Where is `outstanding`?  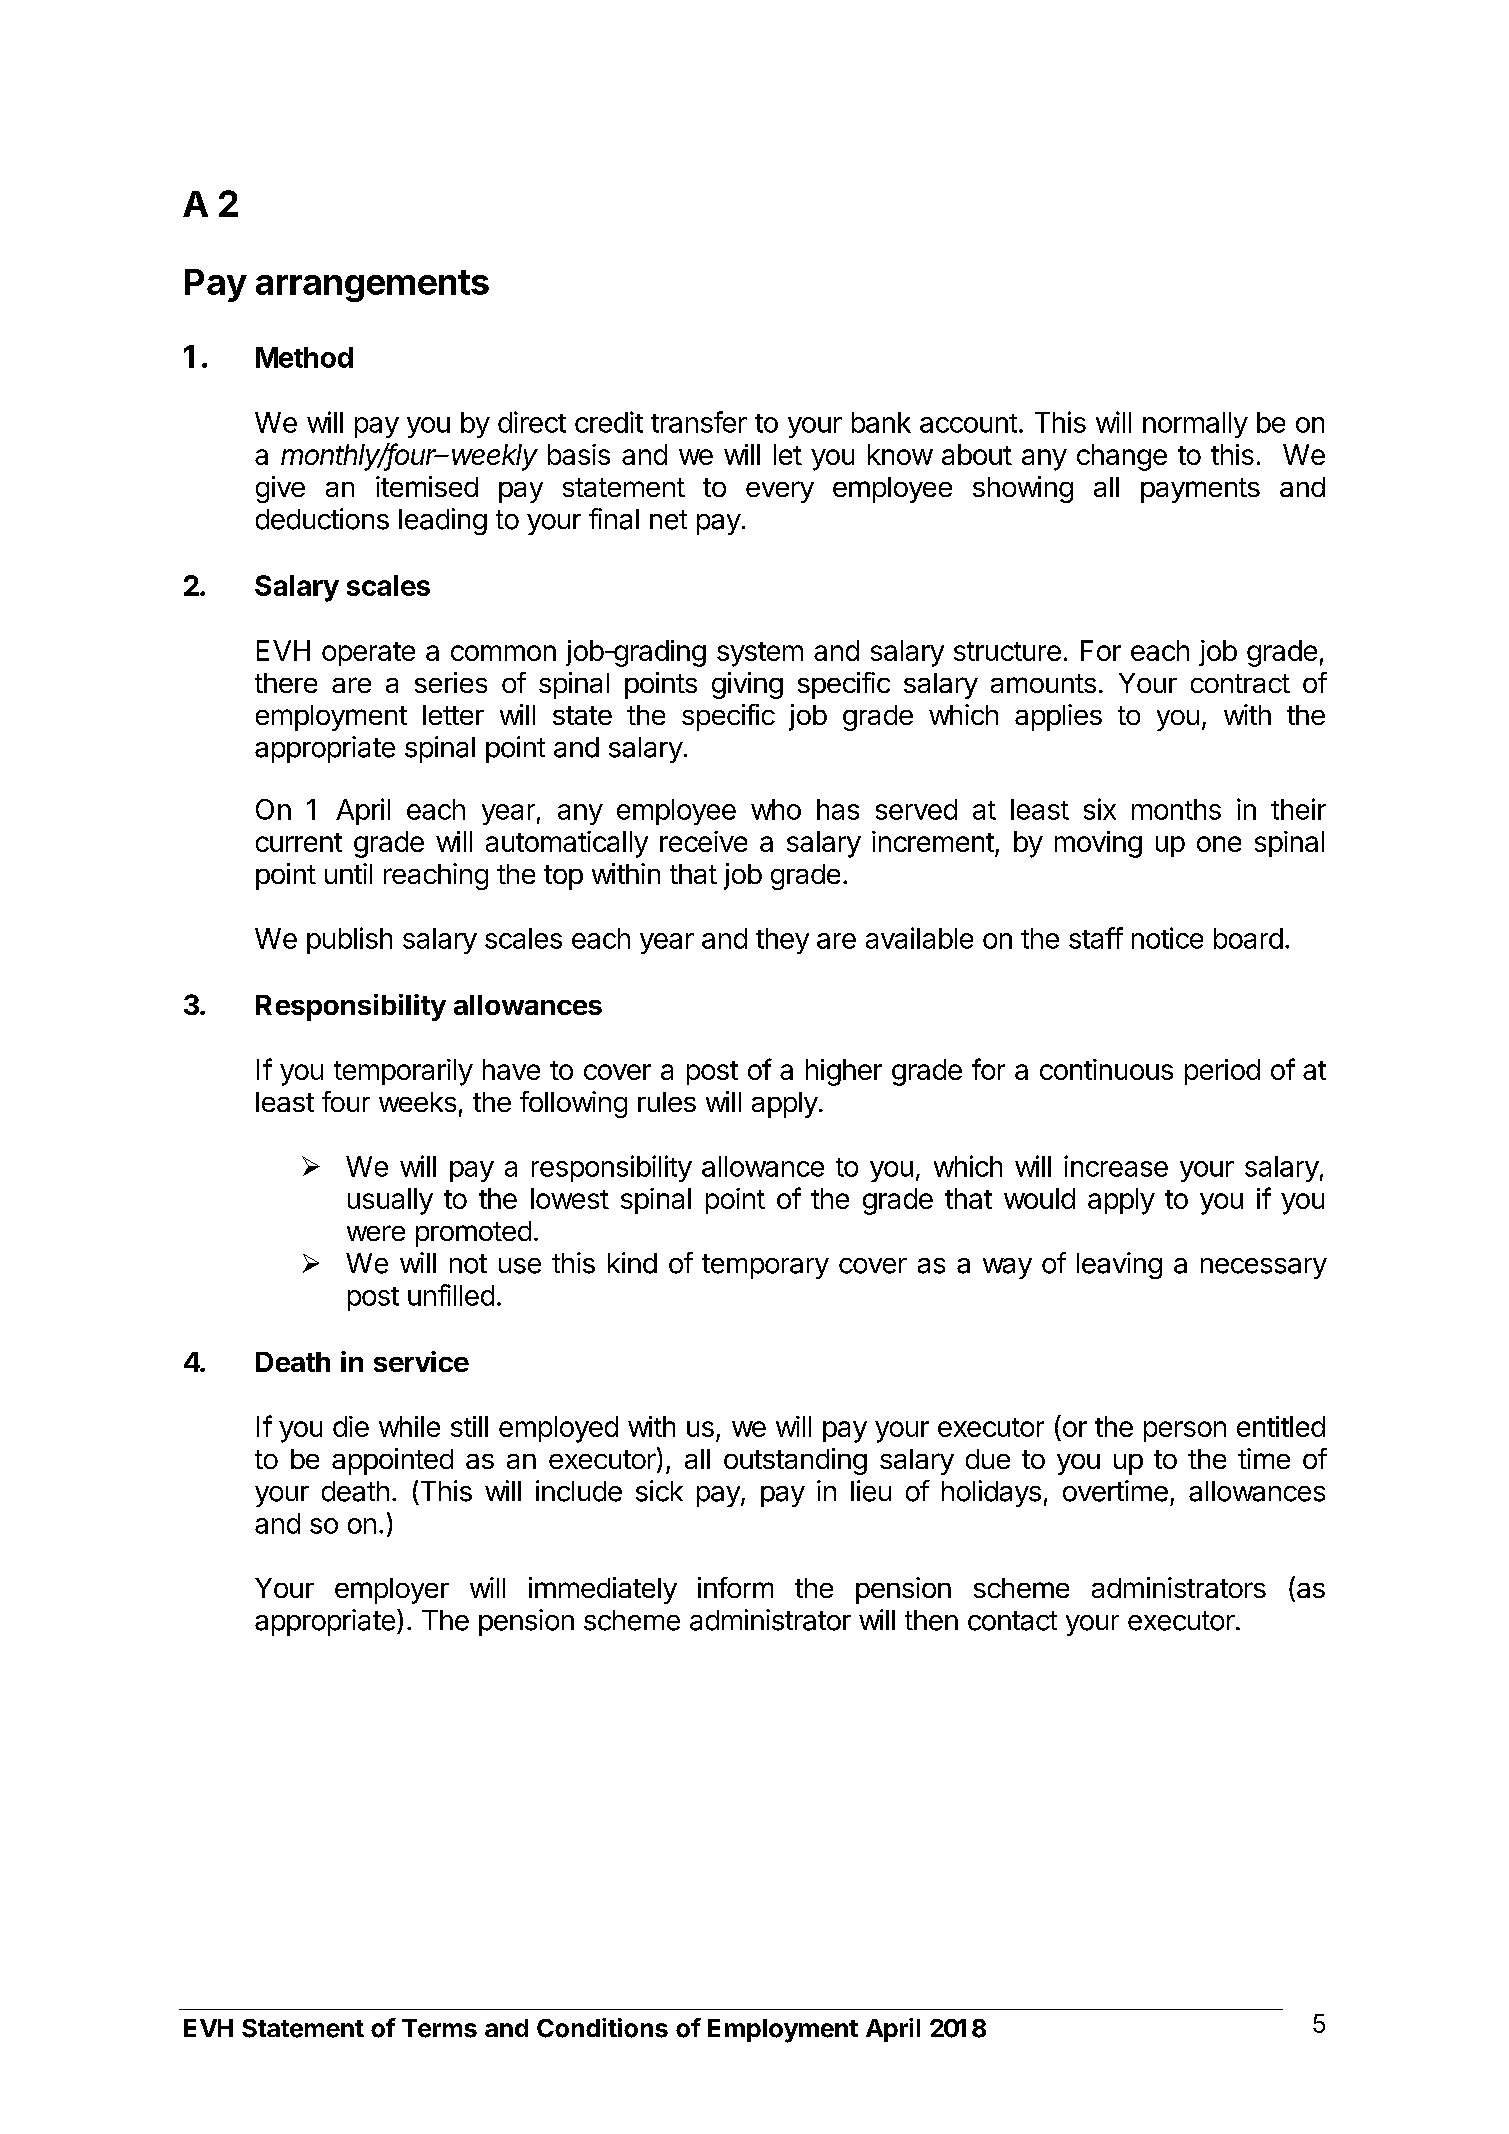
outstanding is located at coordinates (795, 1461).
